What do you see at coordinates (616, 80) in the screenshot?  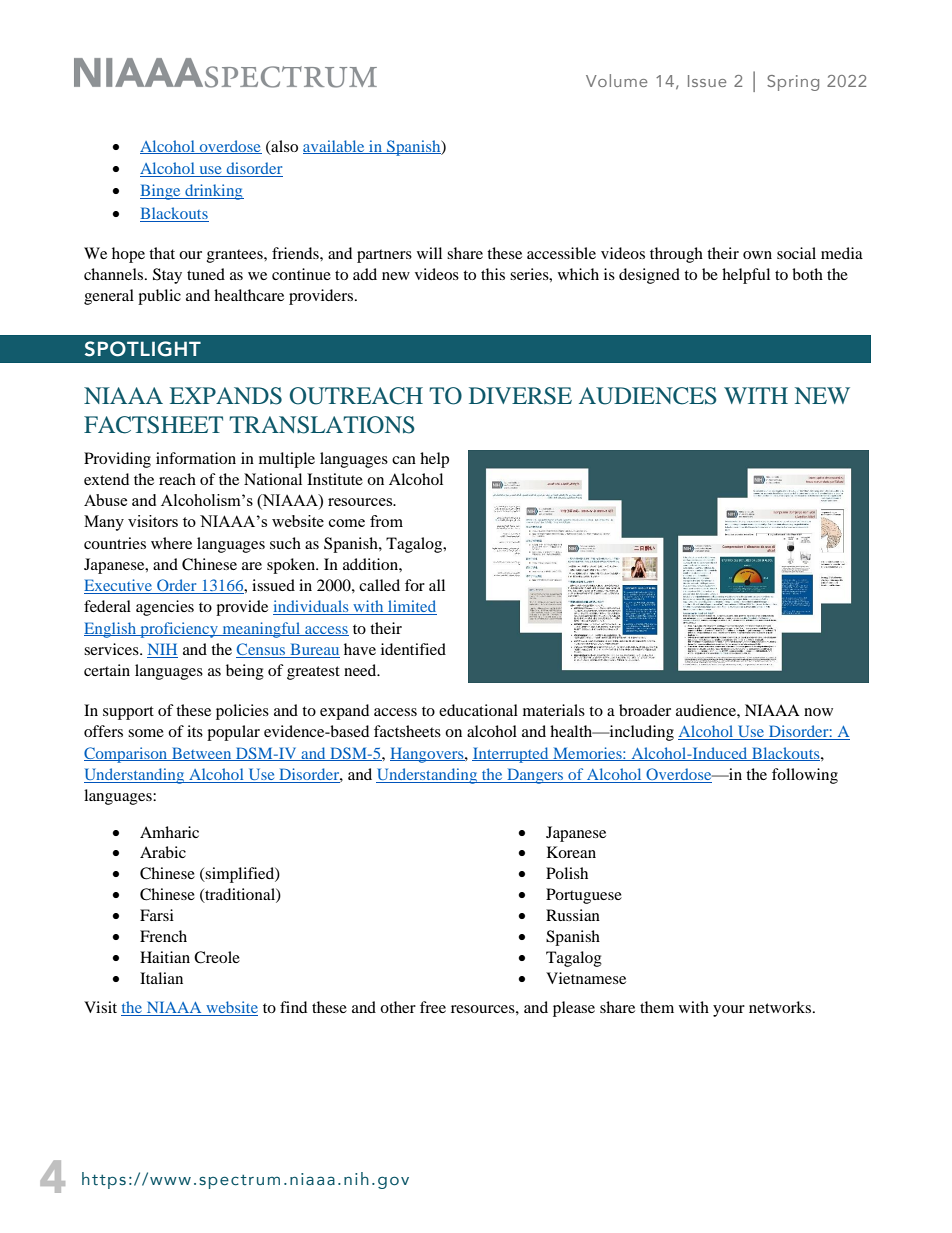 I see `Volume` at bounding box center [616, 80].
